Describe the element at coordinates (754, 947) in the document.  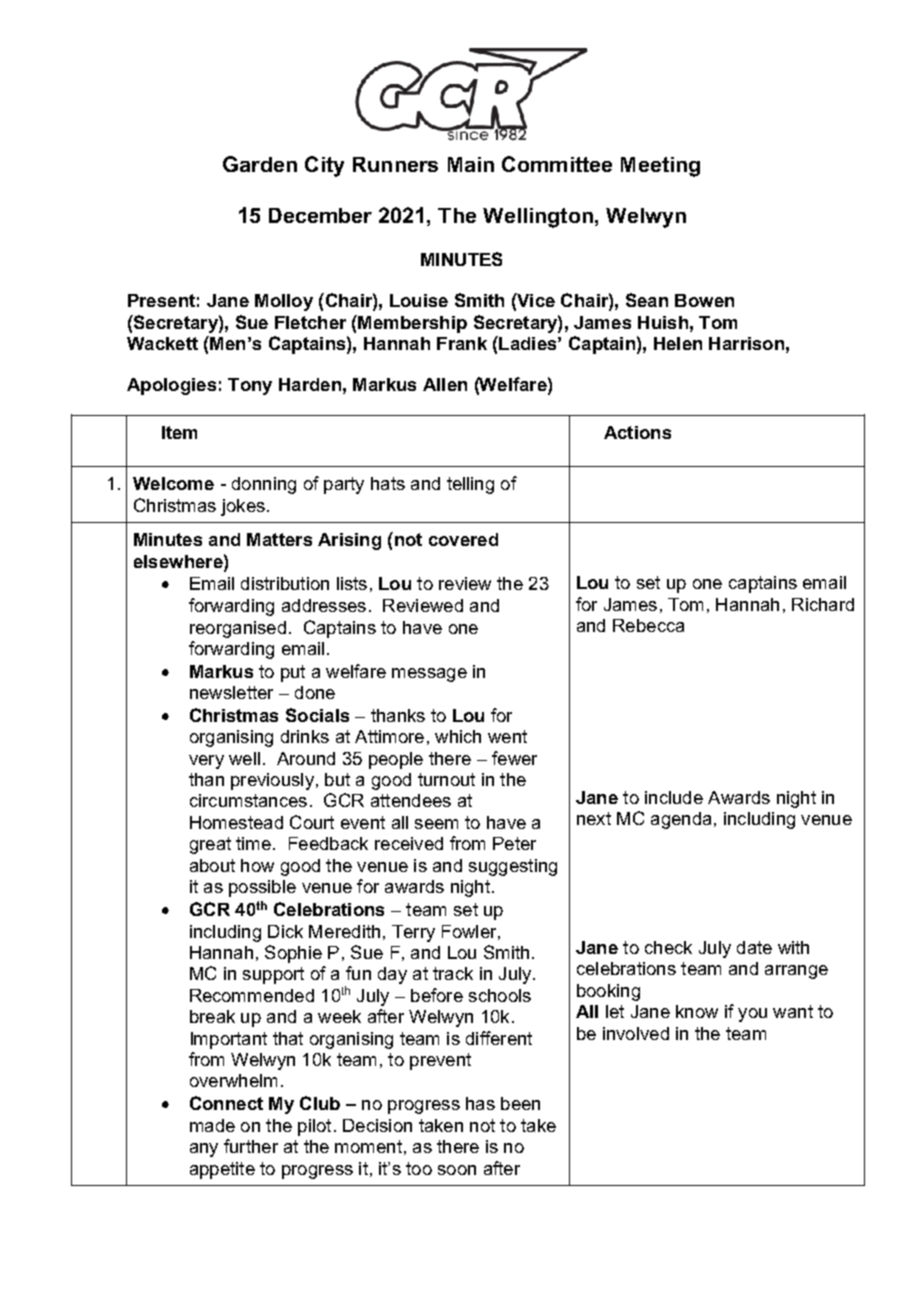
I see `date` at that location.
